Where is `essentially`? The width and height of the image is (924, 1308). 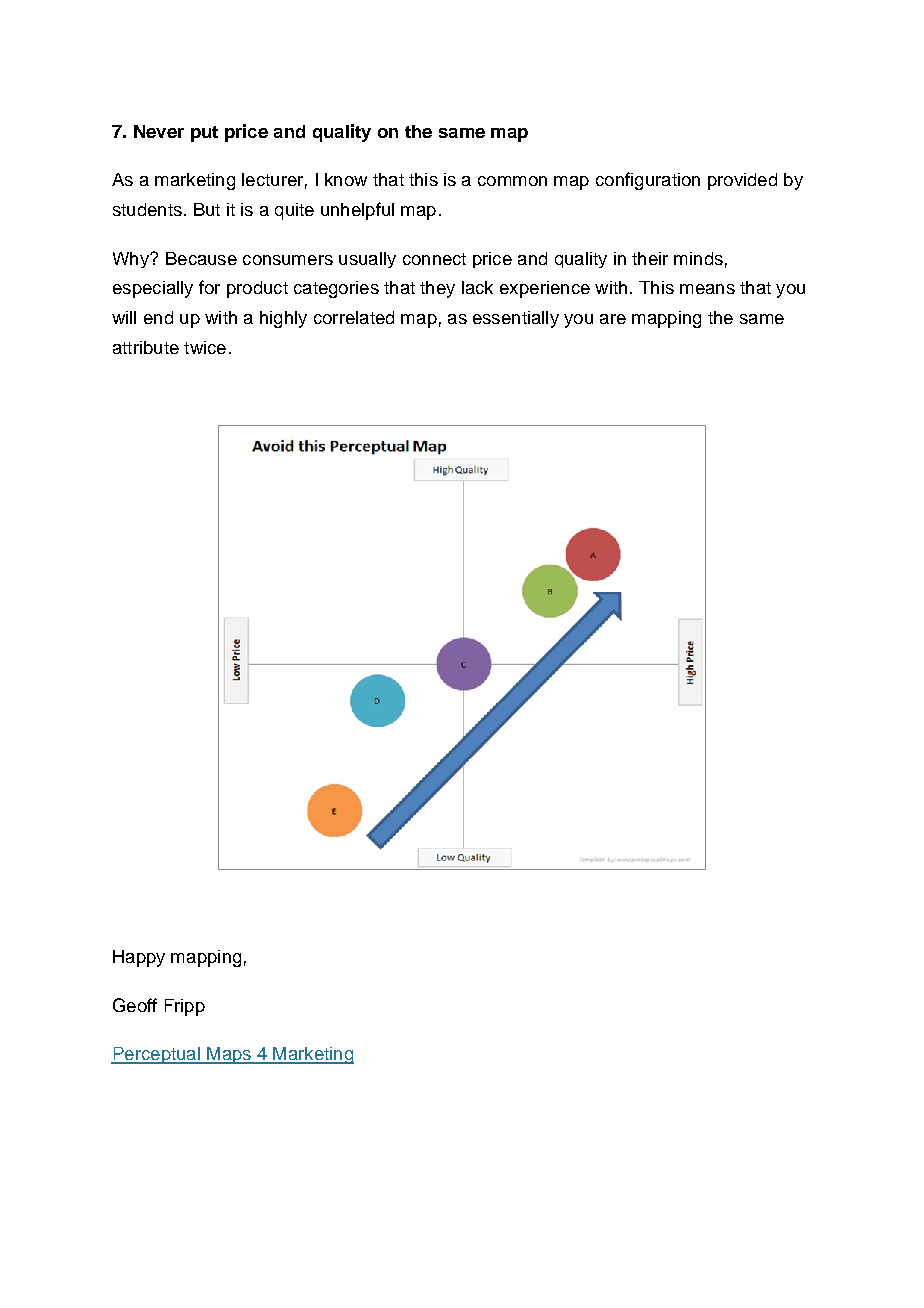 essentially is located at coordinates (516, 319).
